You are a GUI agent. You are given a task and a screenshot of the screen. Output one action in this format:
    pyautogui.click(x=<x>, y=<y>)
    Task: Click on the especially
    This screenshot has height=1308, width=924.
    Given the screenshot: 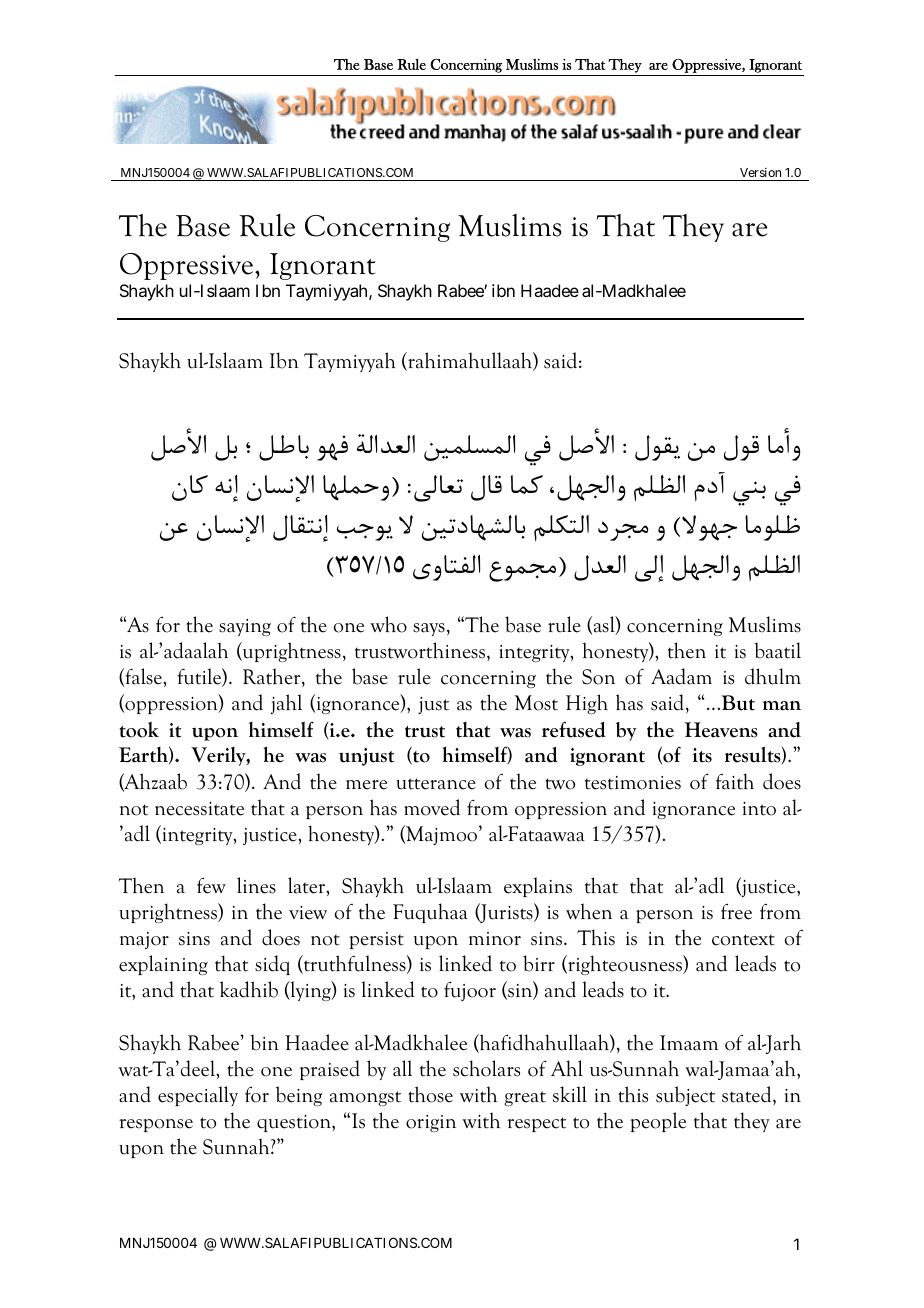 What is the action you would take?
    pyautogui.click(x=198, y=1096)
